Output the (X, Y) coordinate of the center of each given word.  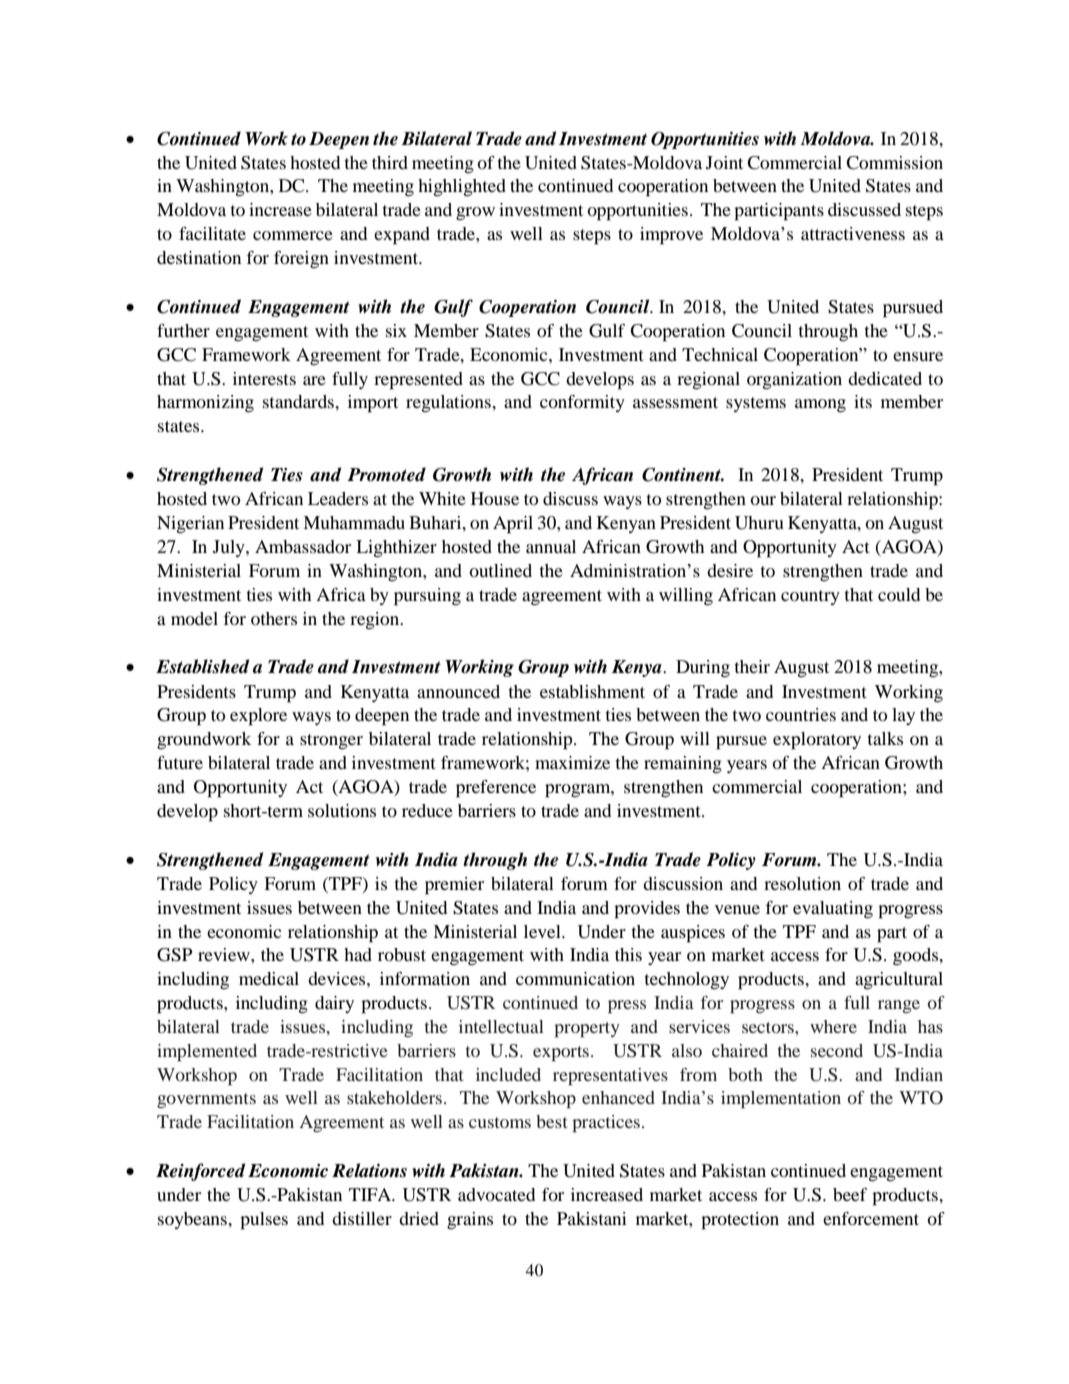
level (543, 931)
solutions (342, 810)
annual (551, 546)
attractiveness (853, 233)
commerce (293, 235)
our (763, 500)
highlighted (462, 188)
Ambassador (303, 546)
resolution (802, 883)
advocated (496, 1194)
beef (850, 1194)
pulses (264, 1221)
